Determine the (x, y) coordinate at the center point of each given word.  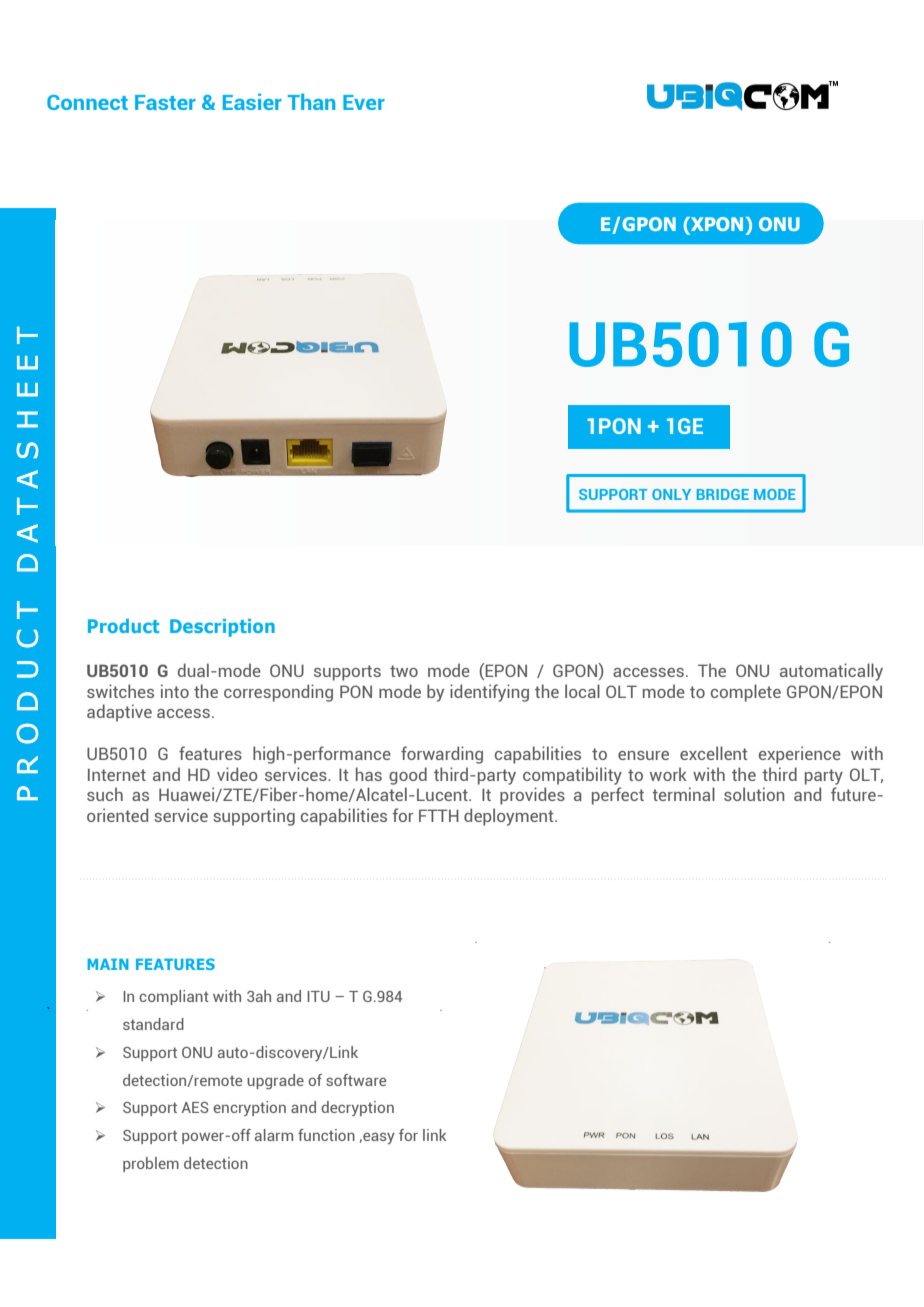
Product (123, 626)
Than (311, 101)
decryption (357, 1108)
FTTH (439, 815)
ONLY (671, 494)
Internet (117, 774)
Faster (165, 102)
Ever (364, 102)
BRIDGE (723, 494)
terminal (683, 794)
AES (195, 1107)
